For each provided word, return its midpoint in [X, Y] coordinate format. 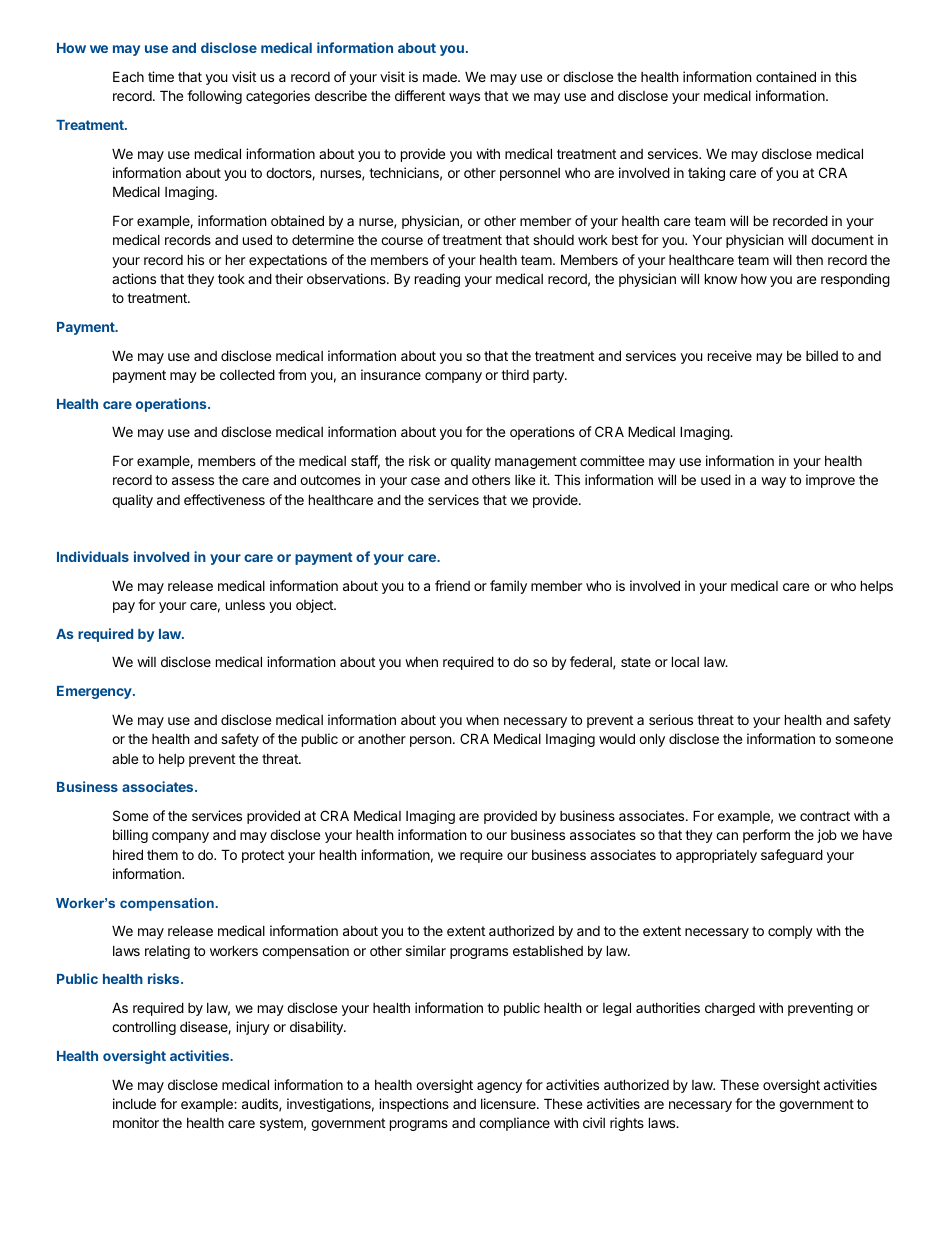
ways [464, 98]
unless [245, 605]
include [134, 1103]
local [685, 661]
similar [426, 950]
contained [786, 76]
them [162, 854]
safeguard [792, 856]
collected [247, 374]
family [508, 587]
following [214, 97]
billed [822, 355]
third [515, 374]
